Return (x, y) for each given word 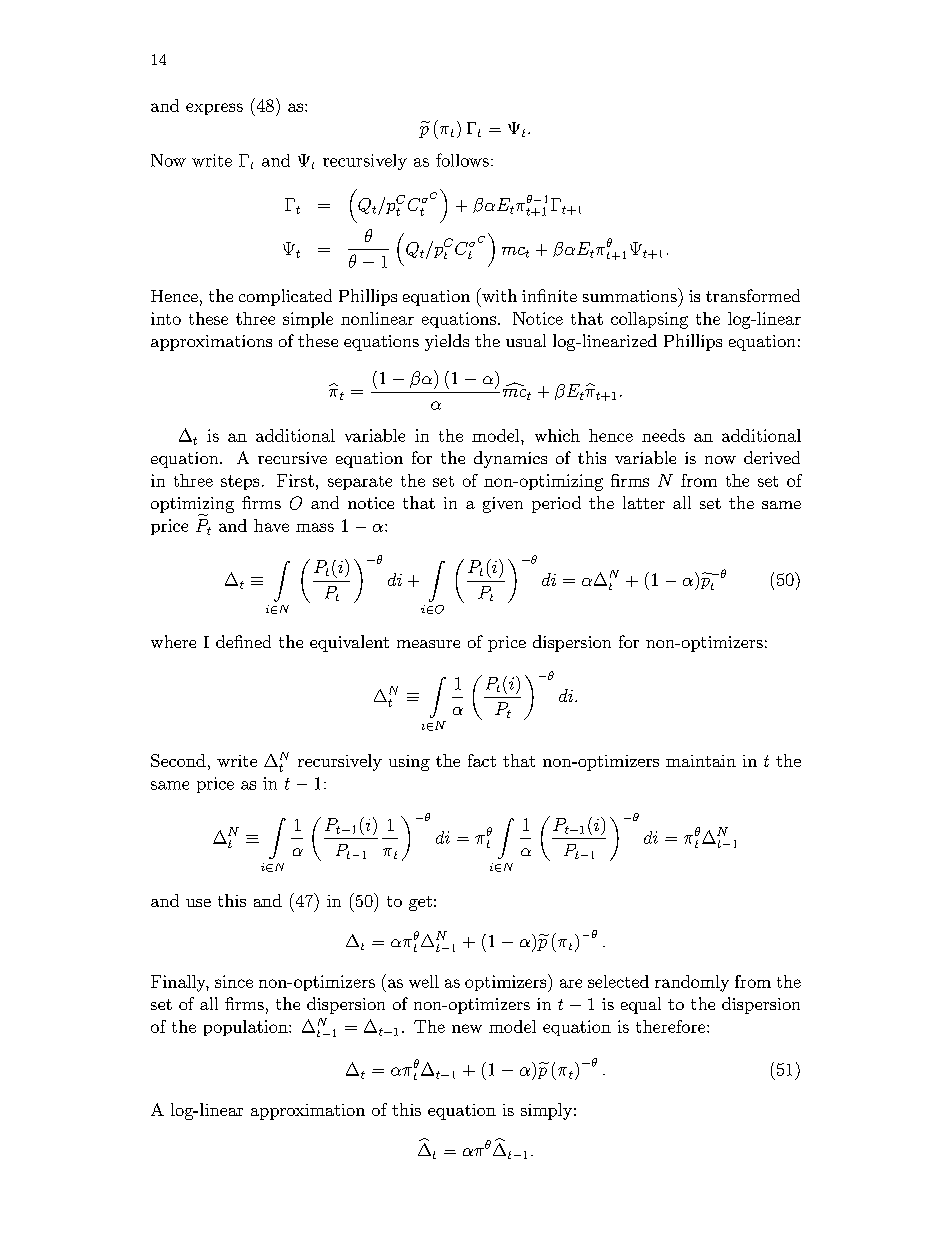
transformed (753, 295)
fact (482, 760)
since (234, 981)
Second (178, 760)
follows (462, 160)
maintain (701, 761)
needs (663, 435)
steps (240, 482)
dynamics (510, 459)
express (214, 109)
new (467, 1028)
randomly (692, 983)
